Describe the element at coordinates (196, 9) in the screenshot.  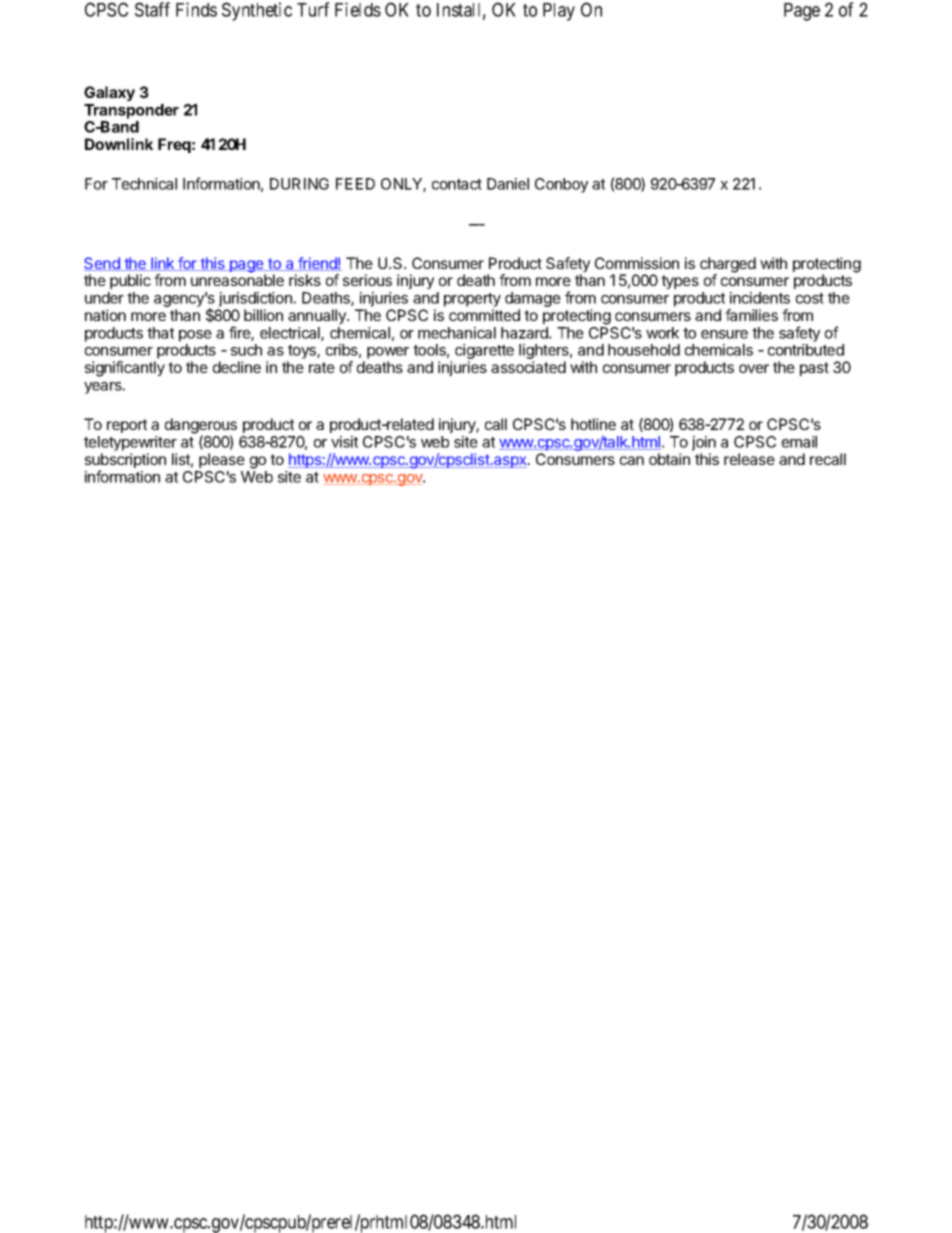
I see `Finds` at that location.
